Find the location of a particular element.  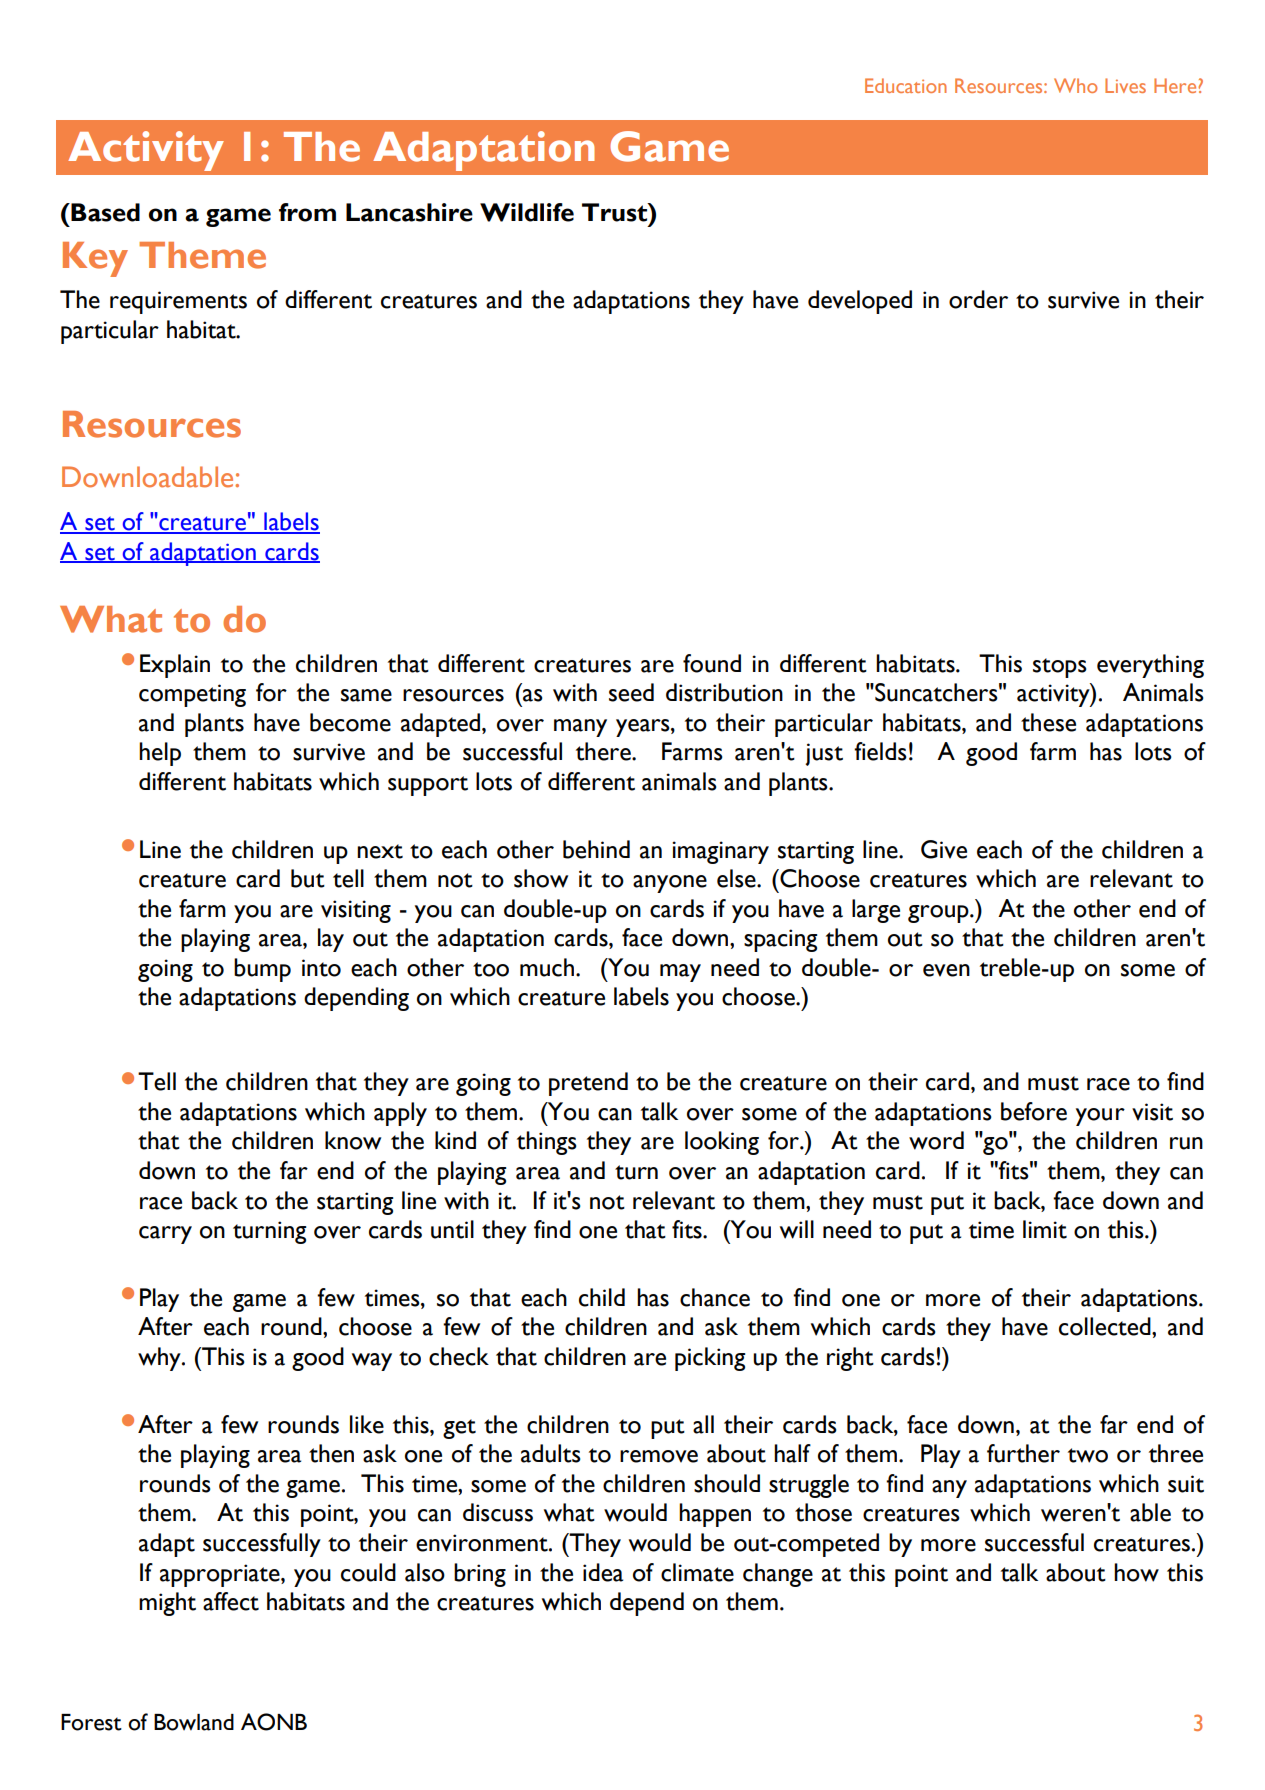

from is located at coordinates (307, 212).
